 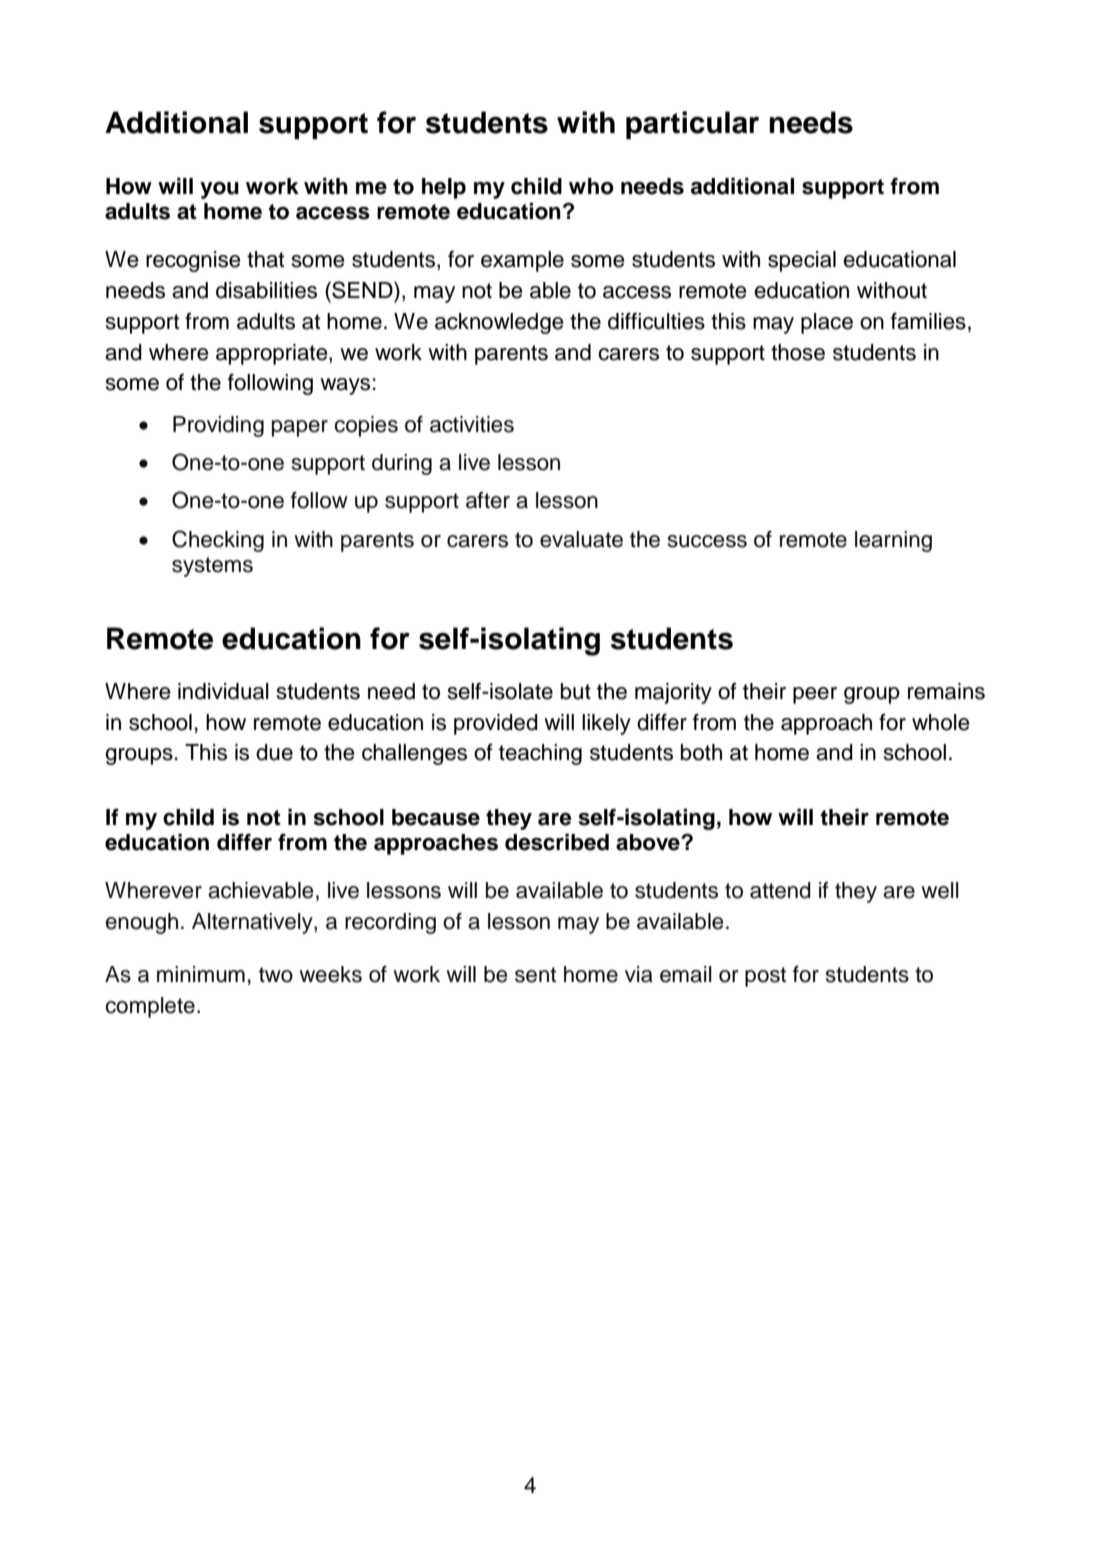 What do you see at coordinates (444, 188) in the screenshot?
I see `help` at bounding box center [444, 188].
